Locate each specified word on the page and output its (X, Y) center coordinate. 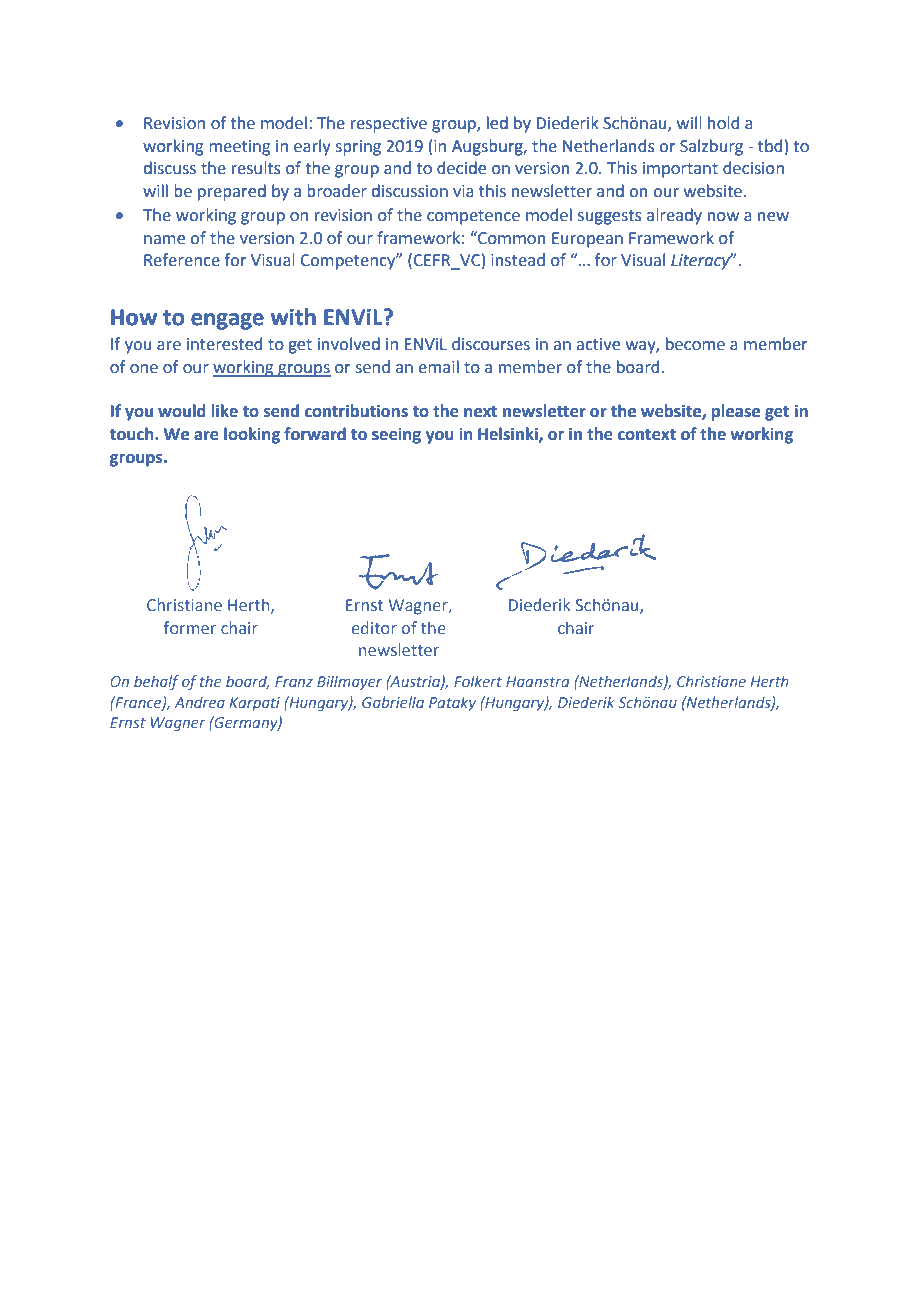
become (695, 344)
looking (252, 435)
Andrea (199, 702)
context (647, 435)
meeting (239, 148)
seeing (396, 436)
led (497, 123)
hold (723, 123)
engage (227, 321)
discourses (491, 344)
